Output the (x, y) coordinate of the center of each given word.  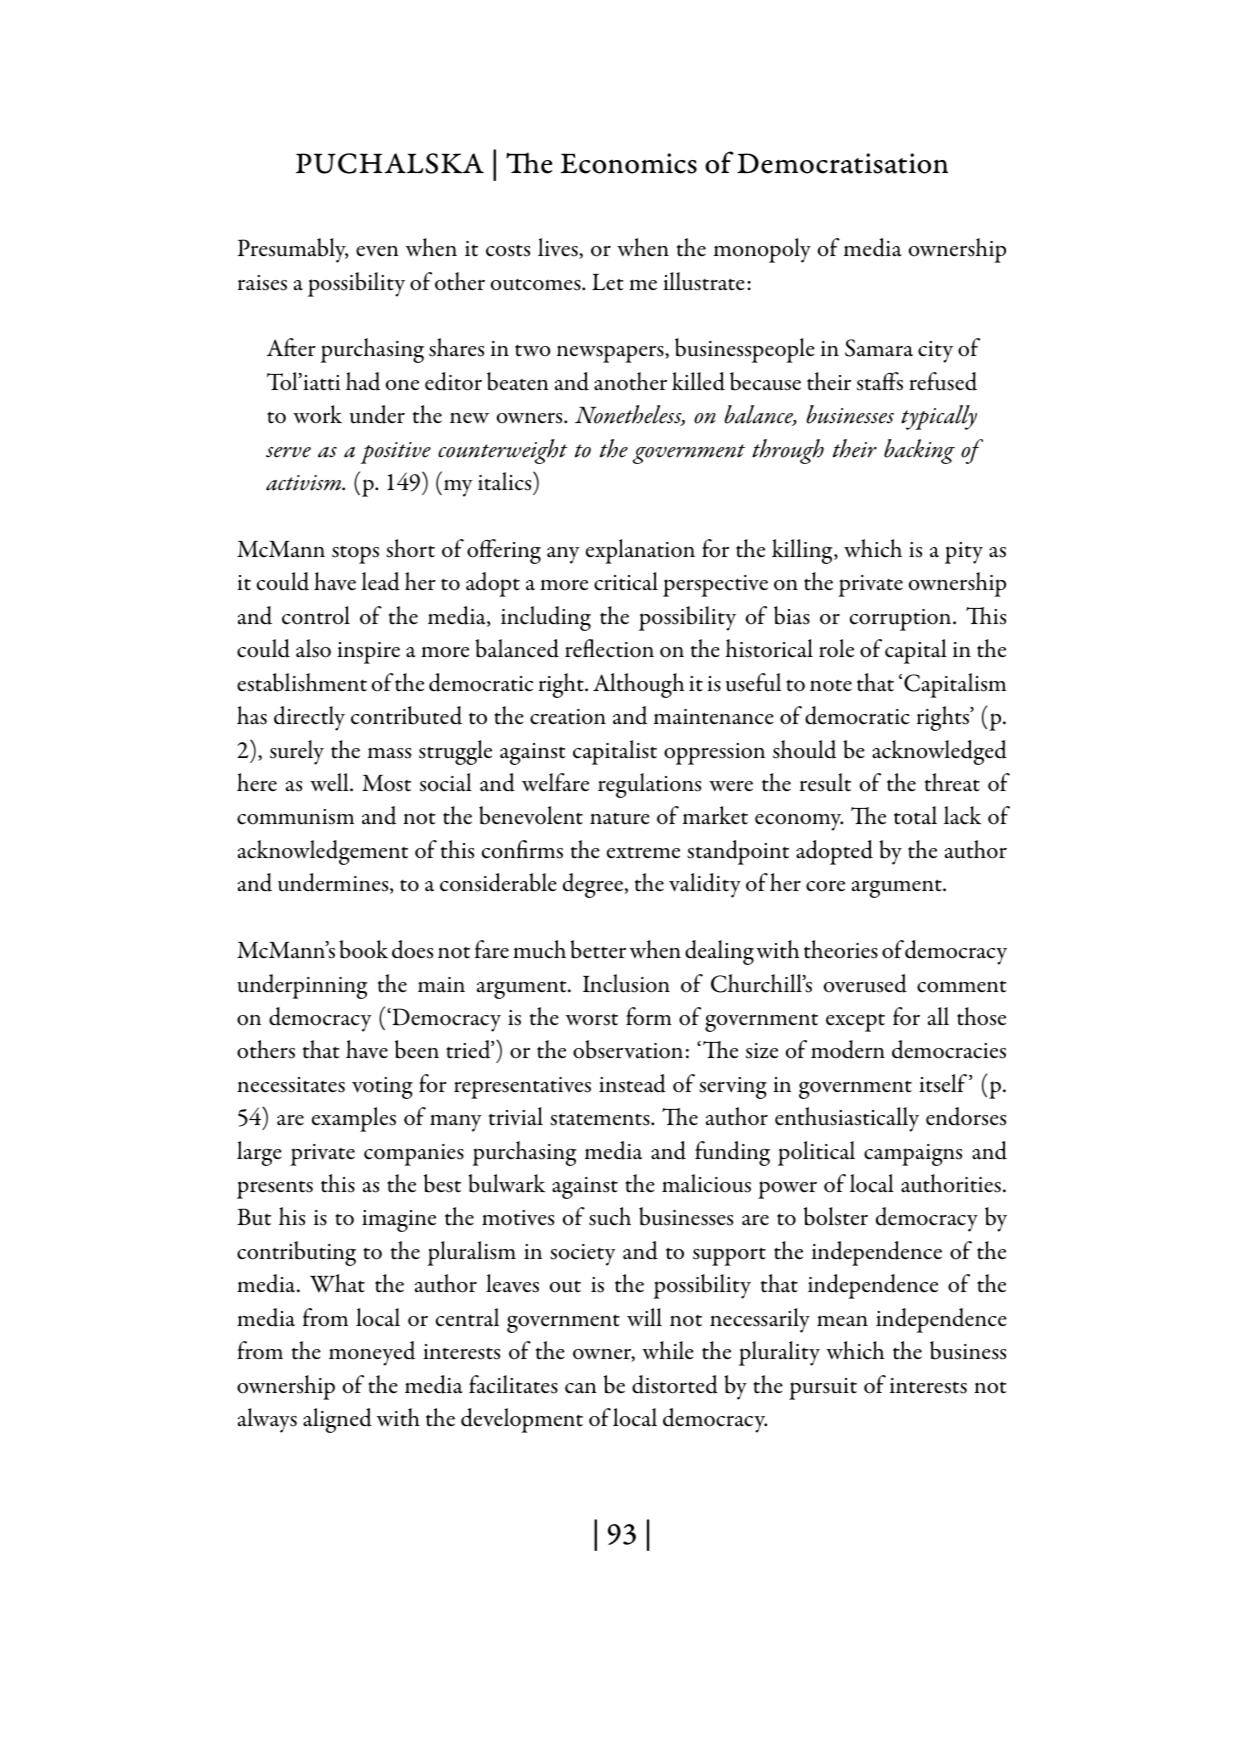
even (377, 251)
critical (626, 581)
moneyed (372, 1353)
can (581, 1388)
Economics (628, 163)
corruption (902, 620)
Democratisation (842, 163)
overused (865, 983)
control (316, 615)
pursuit (823, 1389)
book (363, 949)
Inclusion (626, 983)
